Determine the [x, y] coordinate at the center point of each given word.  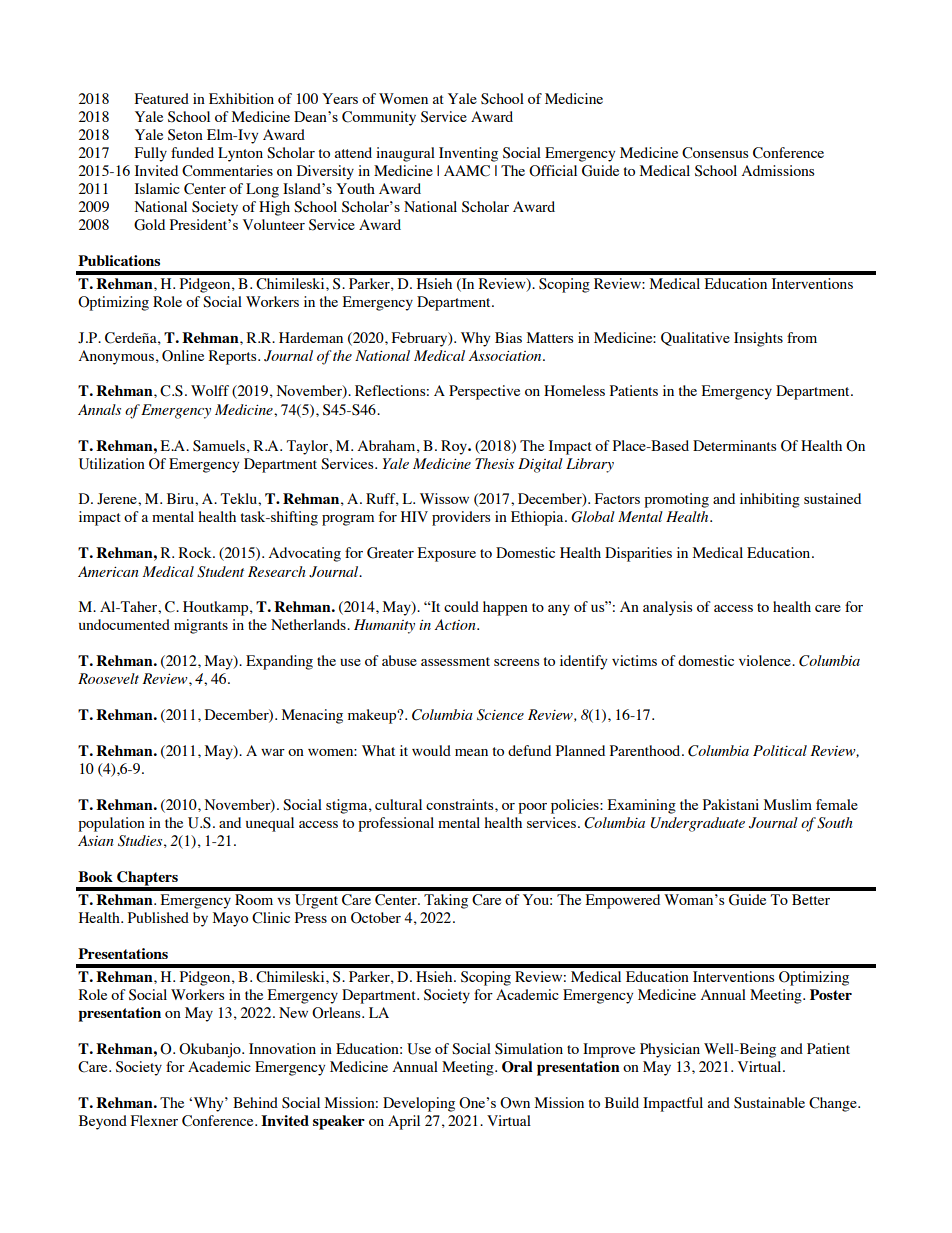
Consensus [715, 153]
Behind [255, 1102]
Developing [419, 1104]
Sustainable [769, 1103]
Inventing [468, 154]
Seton [185, 135]
